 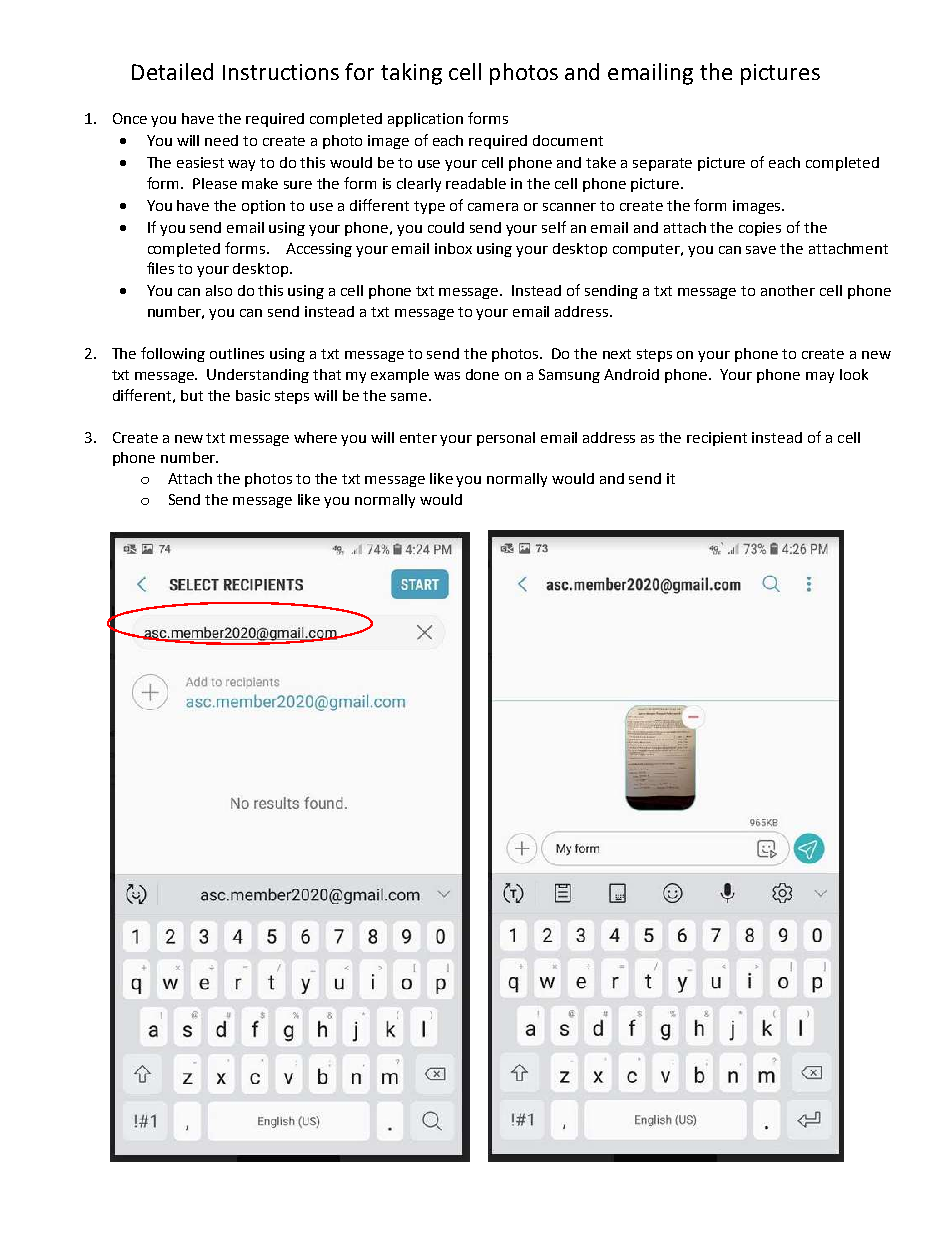 What do you see at coordinates (601, 162) in the screenshot?
I see `take` at bounding box center [601, 162].
